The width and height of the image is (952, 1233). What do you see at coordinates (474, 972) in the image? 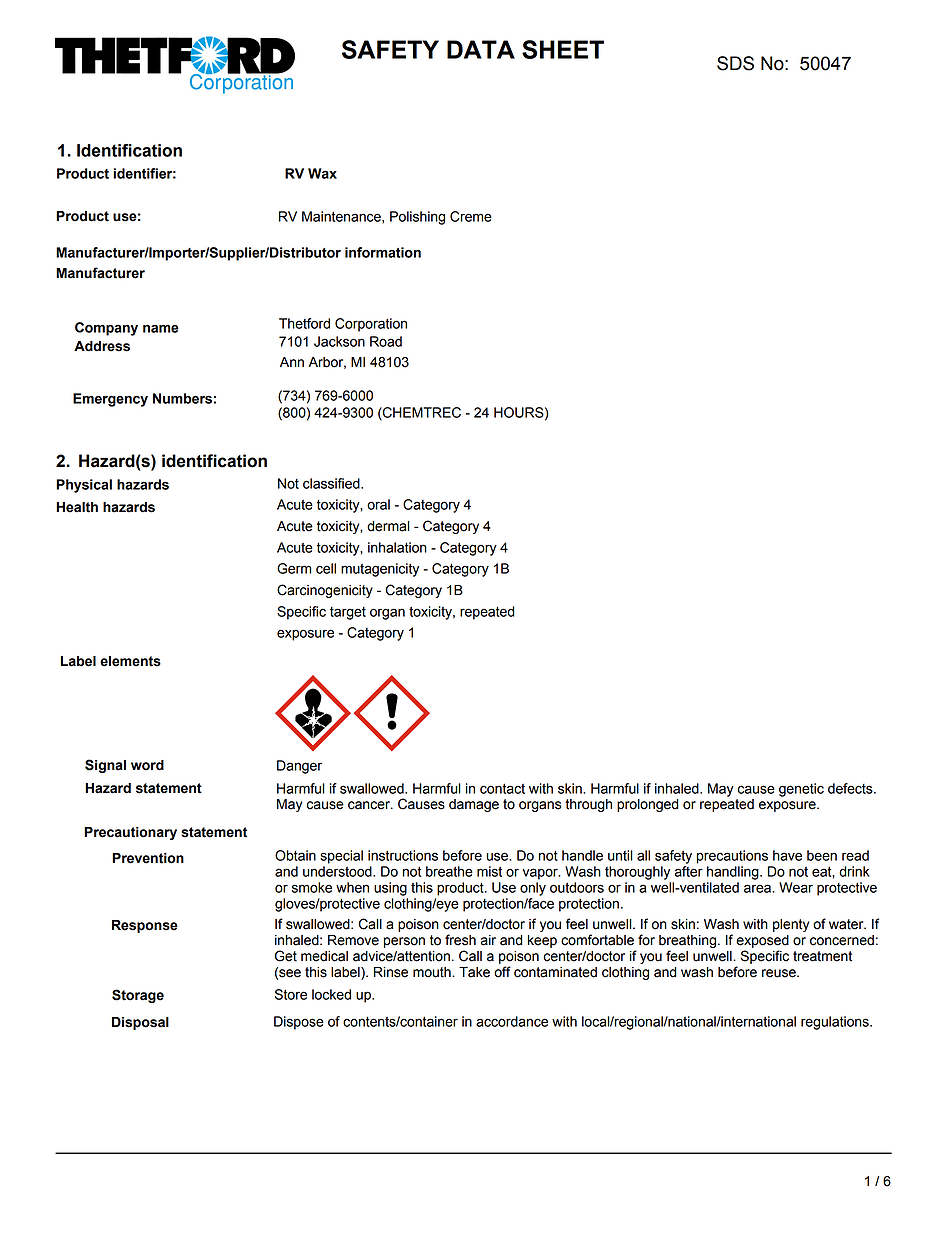
I see `Take` at bounding box center [474, 972].
